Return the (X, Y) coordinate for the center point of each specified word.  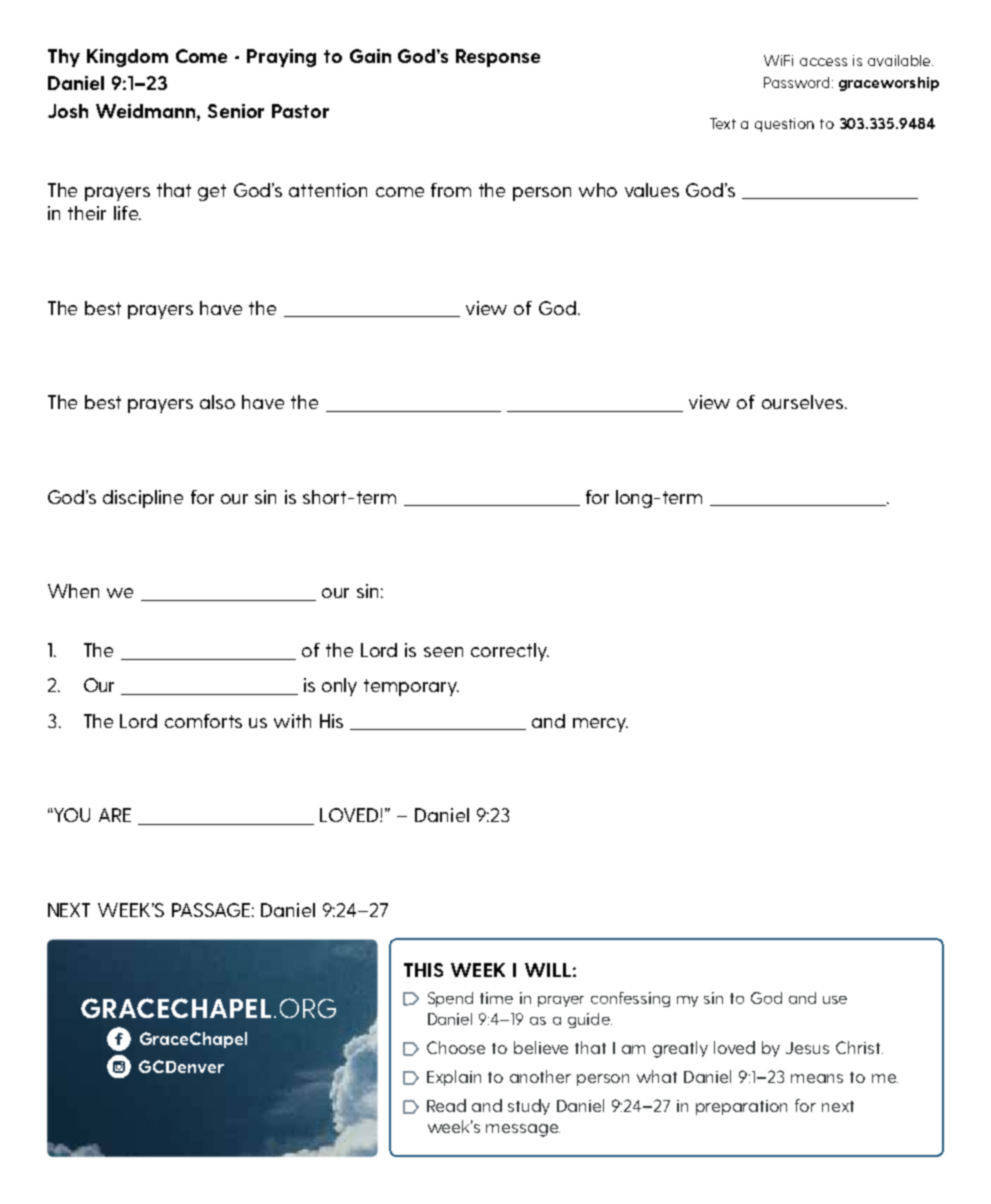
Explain (454, 1078)
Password (796, 82)
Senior (236, 111)
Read (446, 1105)
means (817, 1078)
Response (498, 58)
